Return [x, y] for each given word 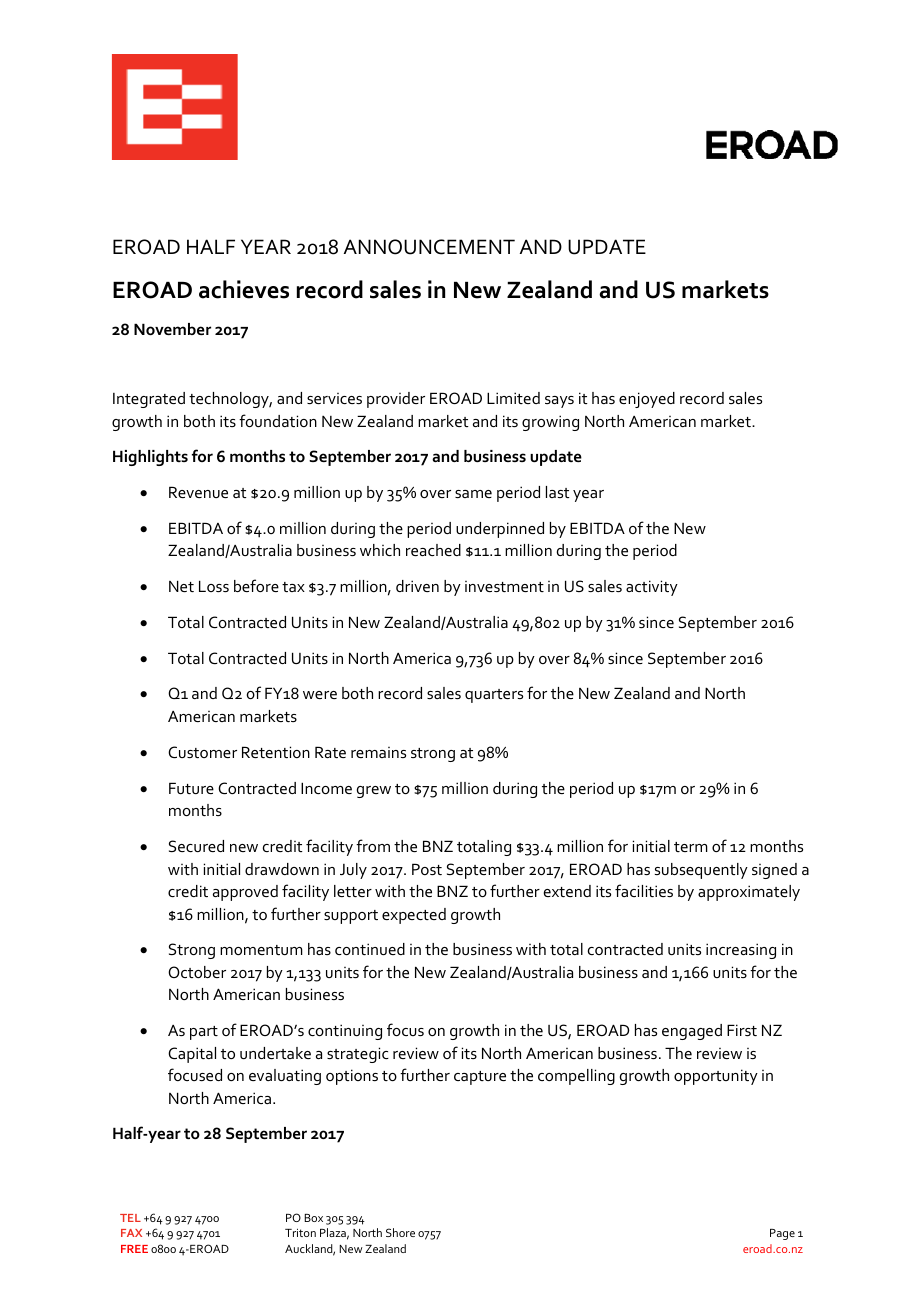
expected [414, 916]
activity [652, 588]
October [197, 972]
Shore [400, 1232]
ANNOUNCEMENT [429, 247]
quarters [494, 696]
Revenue [198, 492]
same [473, 494]
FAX [131, 1233]
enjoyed [647, 400]
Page [782, 1234]
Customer [202, 752]
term [691, 847]
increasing [741, 951]
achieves [244, 289]
